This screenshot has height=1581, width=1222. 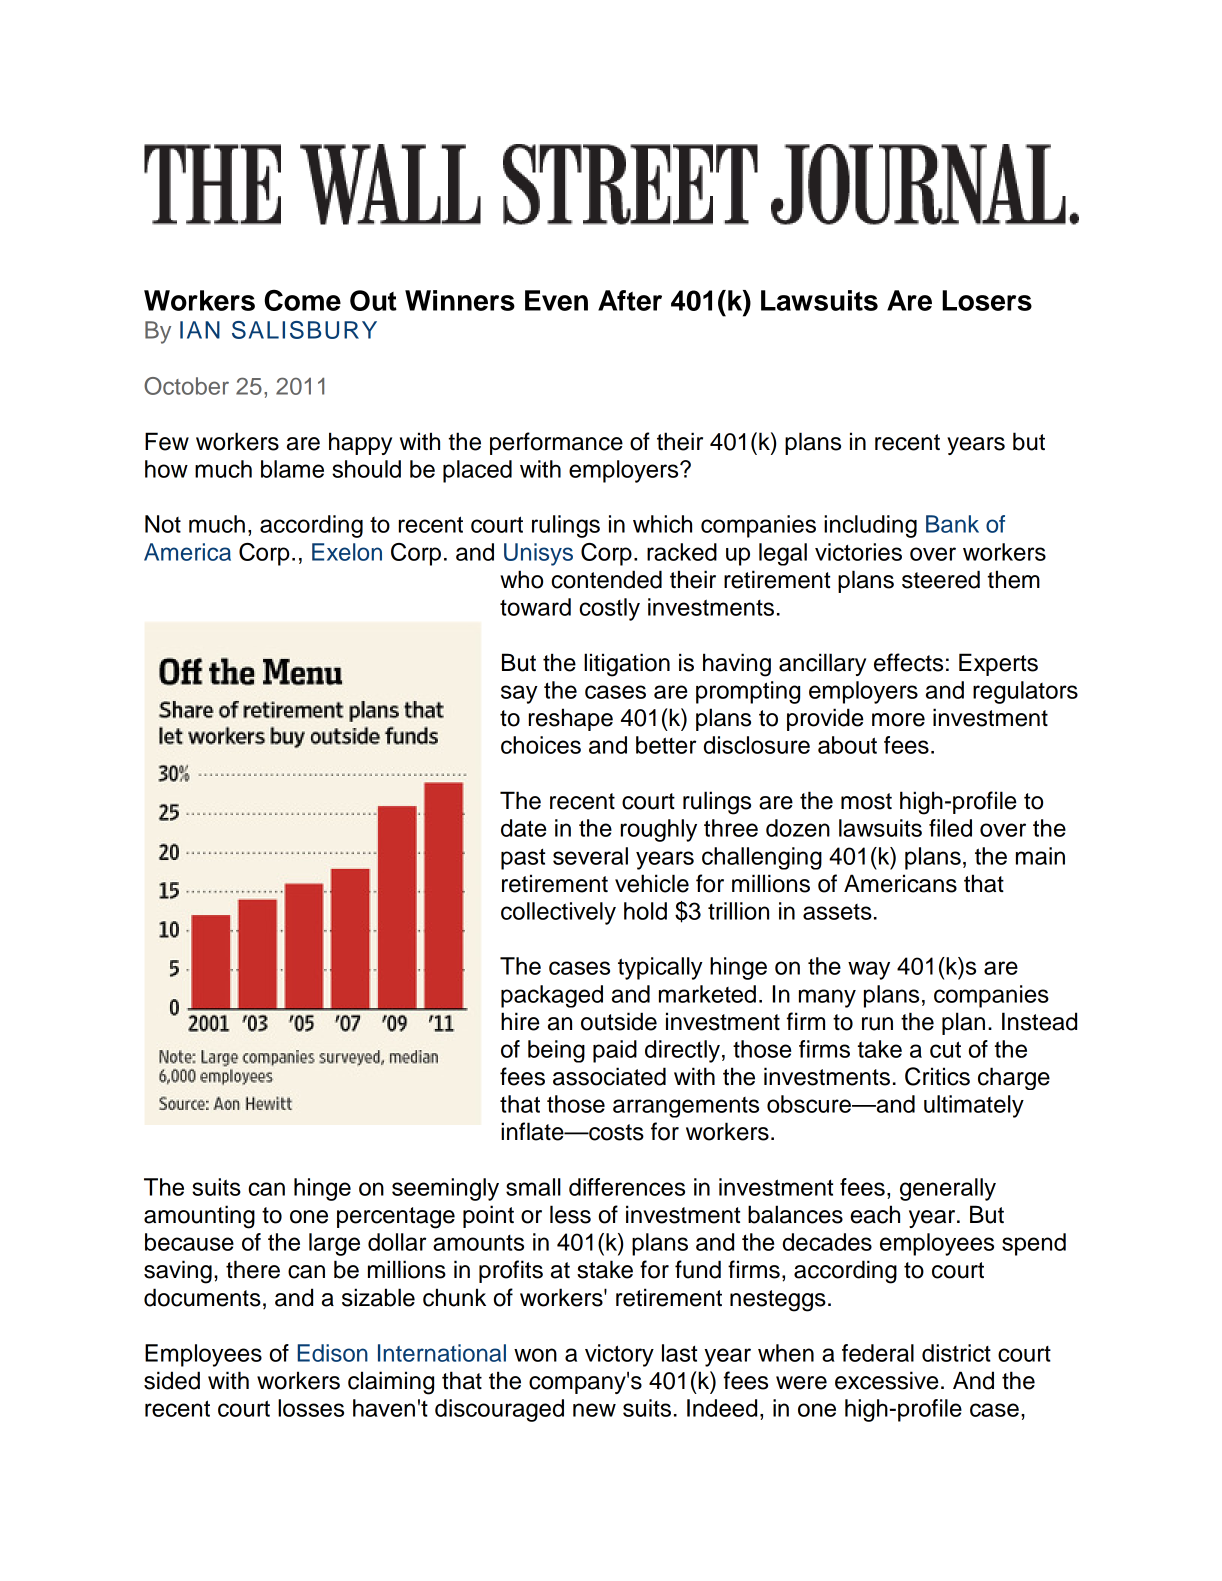 What do you see at coordinates (304, 330) in the screenshot?
I see `SALISBURY` at bounding box center [304, 330].
